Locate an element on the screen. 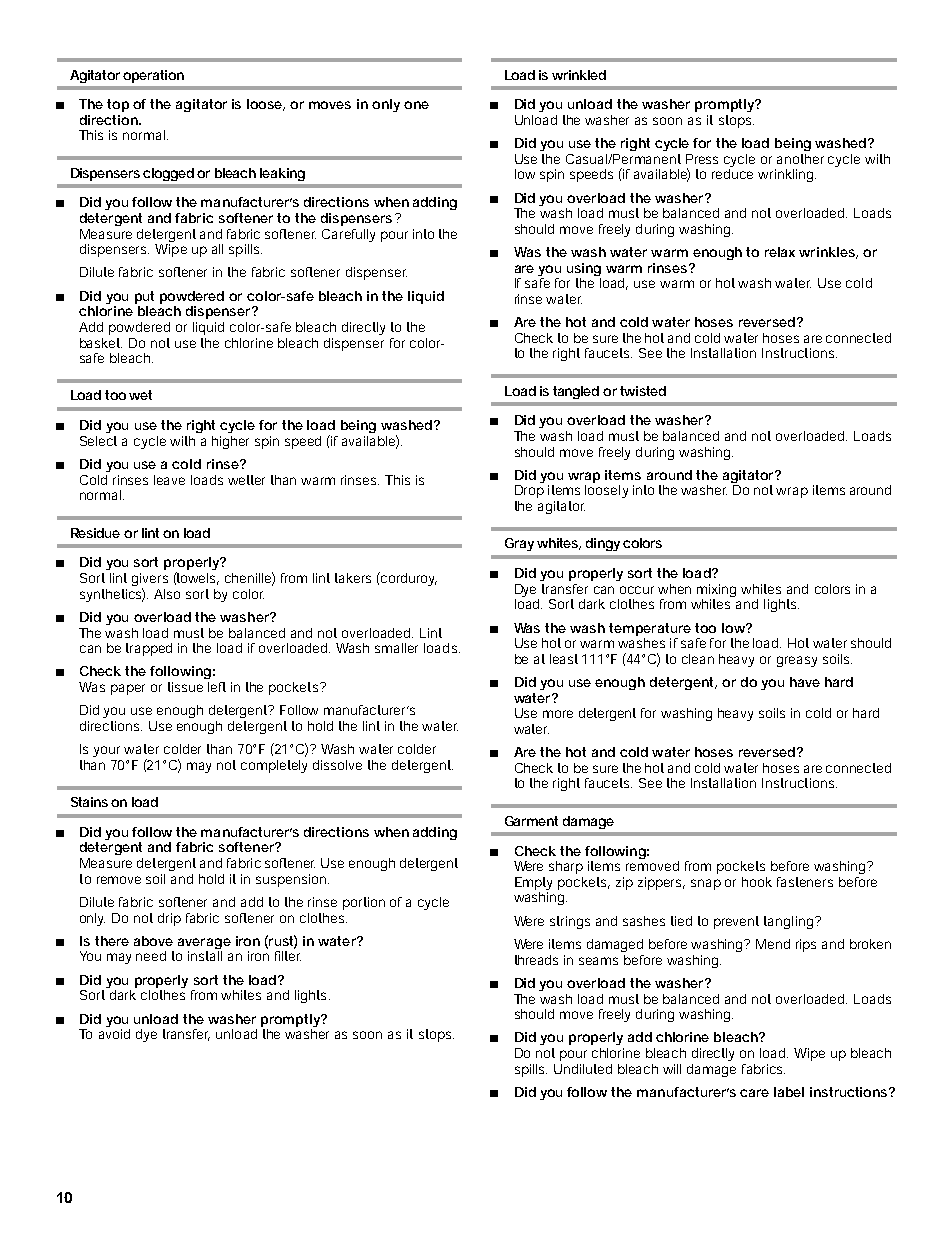 This screenshot has width=952, height=1233. another is located at coordinates (800, 159).
